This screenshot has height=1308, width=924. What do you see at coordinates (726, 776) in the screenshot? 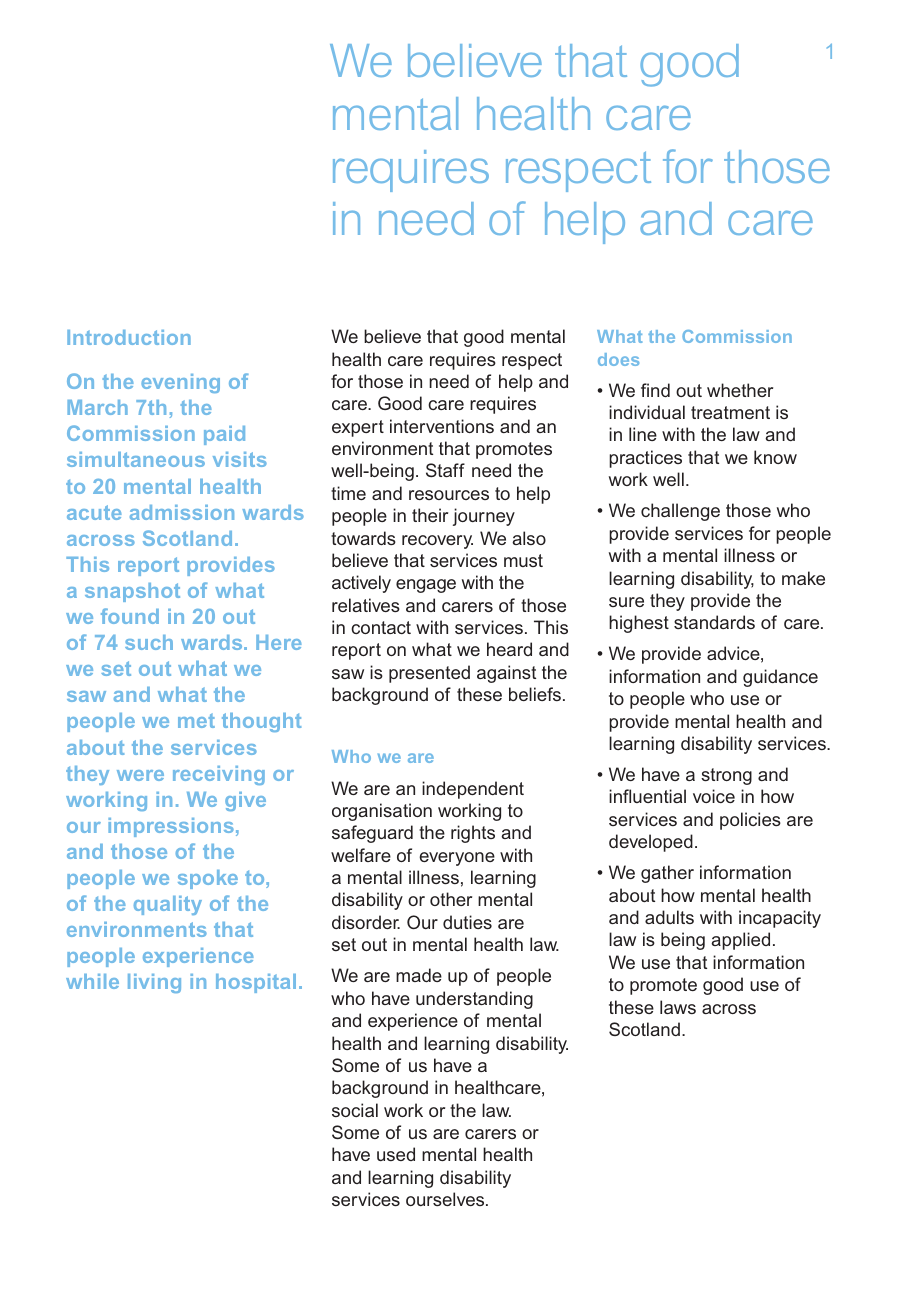
I see `strong` at bounding box center [726, 776].
